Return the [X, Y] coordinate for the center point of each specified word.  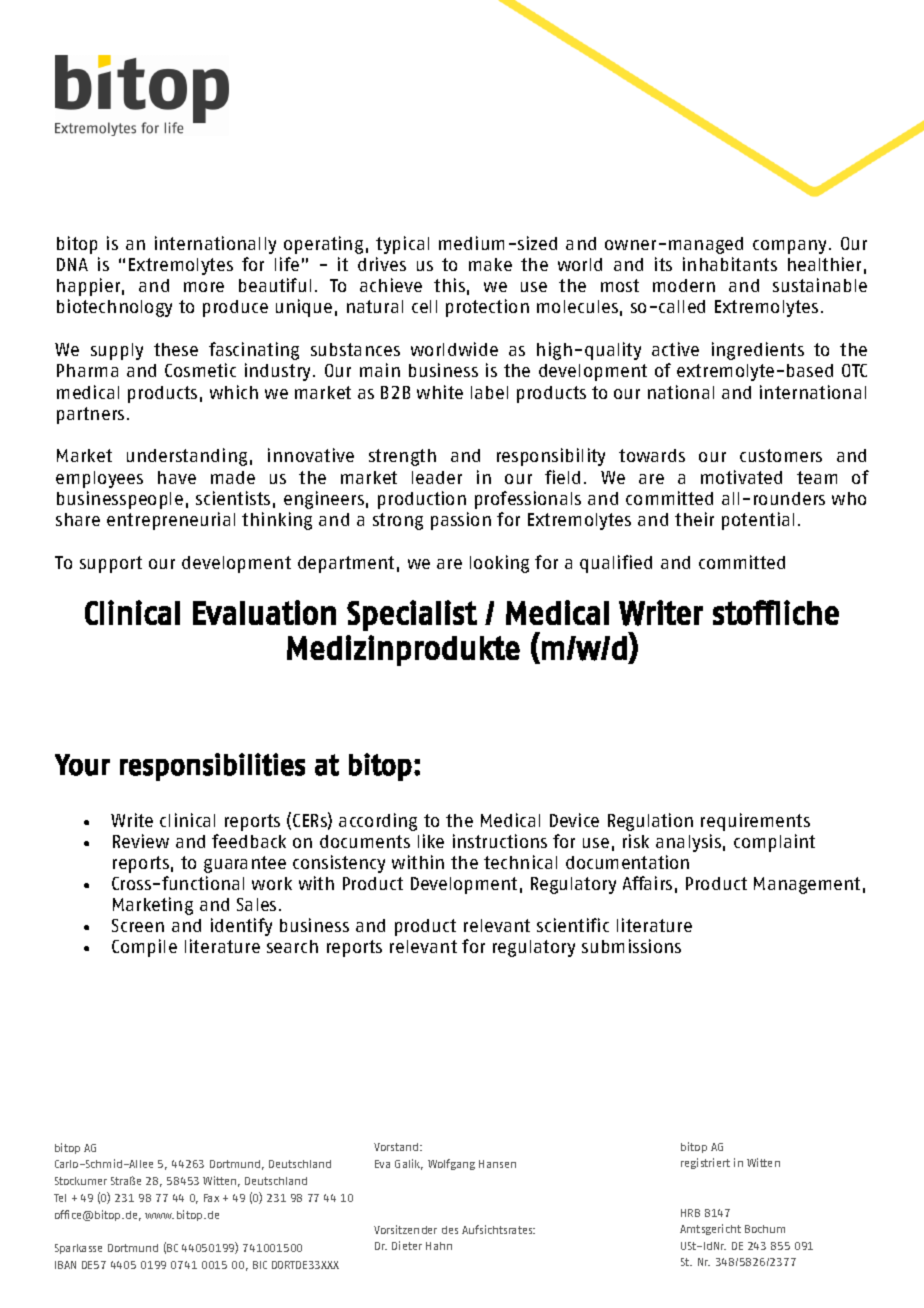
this [449, 285]
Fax [211, 1198]
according [378, 822]
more [204, 287]
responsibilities [212, 767]
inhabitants [730, 264]
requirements [755, 822]
